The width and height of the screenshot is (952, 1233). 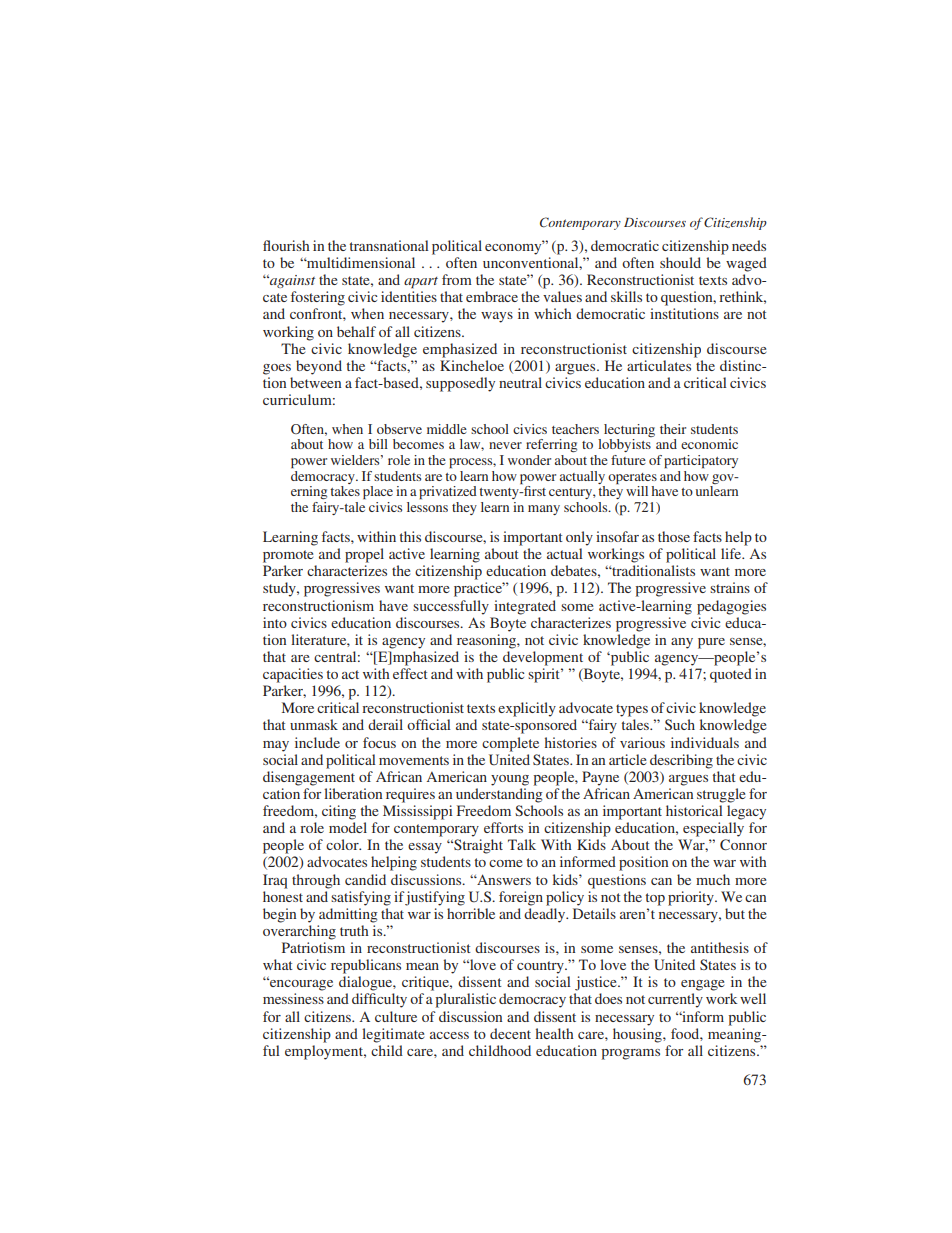 I want to click on practice, so click(x=479, y=589).
